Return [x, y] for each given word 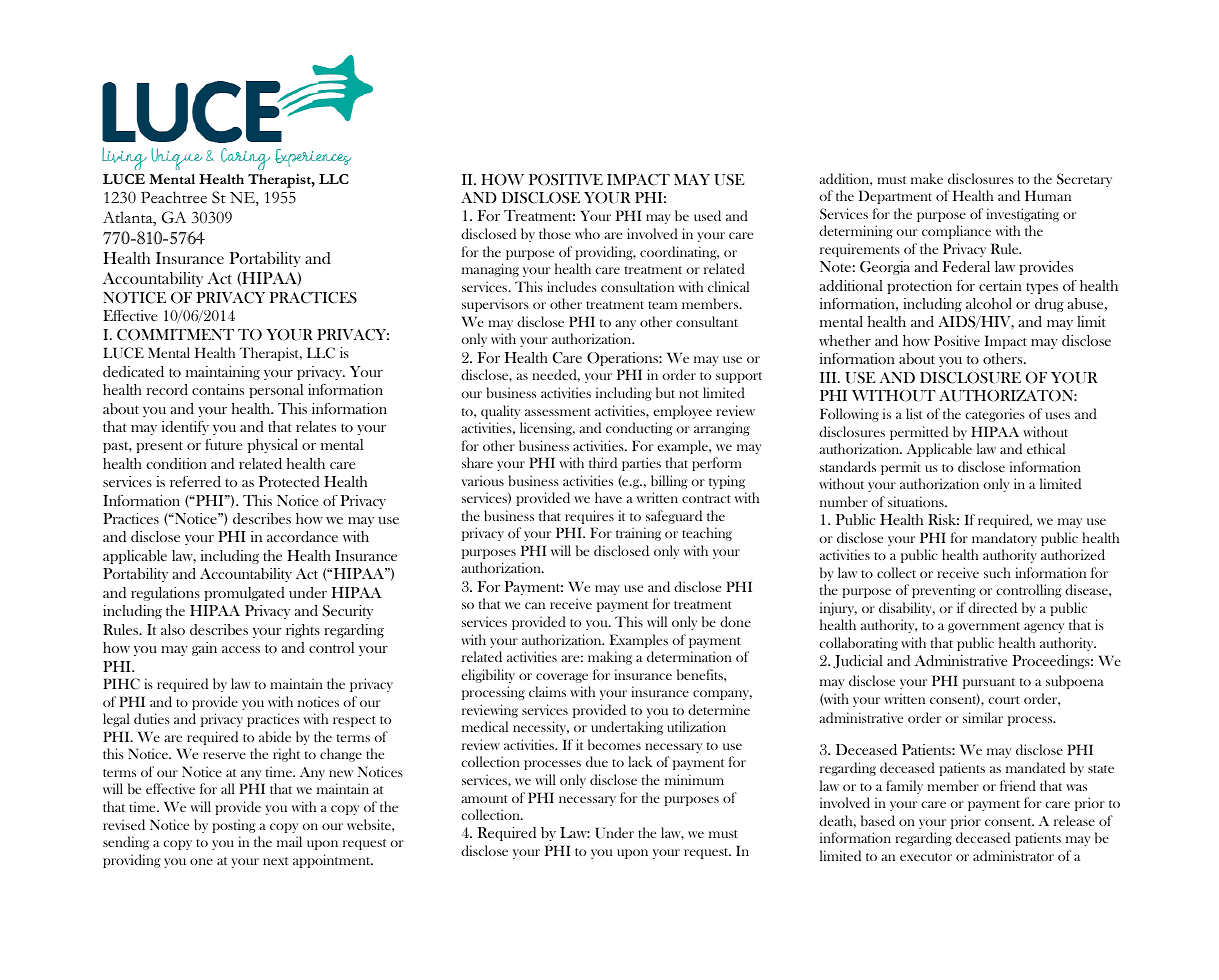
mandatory [1004, 539]
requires [589, 517]
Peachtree [174, 197]
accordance [302, 536]
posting [234, 826]
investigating [1022, 215]
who [587, 233]
